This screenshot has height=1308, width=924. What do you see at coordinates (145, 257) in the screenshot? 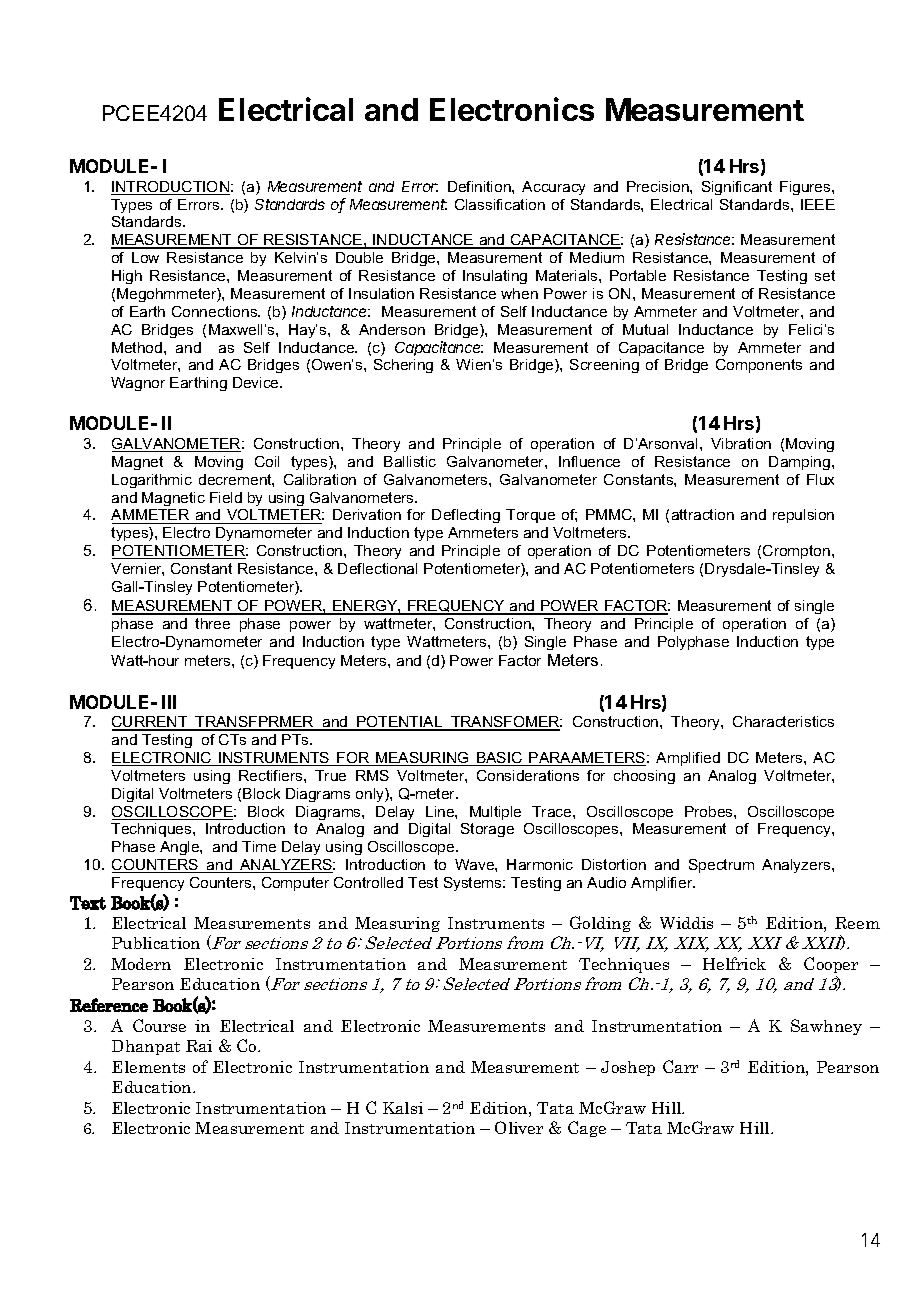
I see `Low` at bounding box center [145, 257].
